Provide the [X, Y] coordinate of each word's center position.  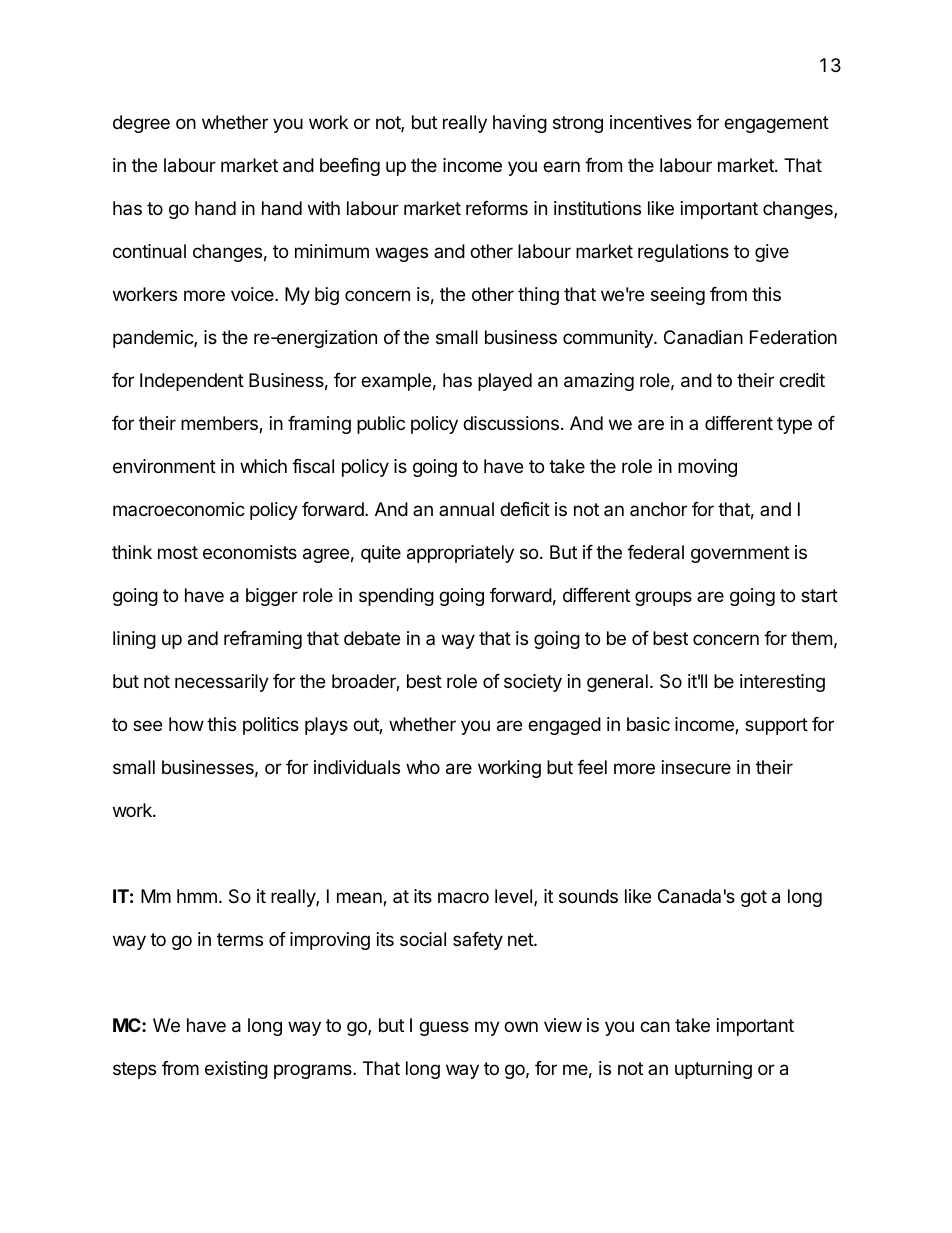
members [220, 424]
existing [236, 1070]
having [520, 124]
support [776, 726]
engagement [776, 124]
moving [707, 468]
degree [141, 124]
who [423, 767]
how [186, 724]
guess [444, 1028]
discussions [511, 423]
